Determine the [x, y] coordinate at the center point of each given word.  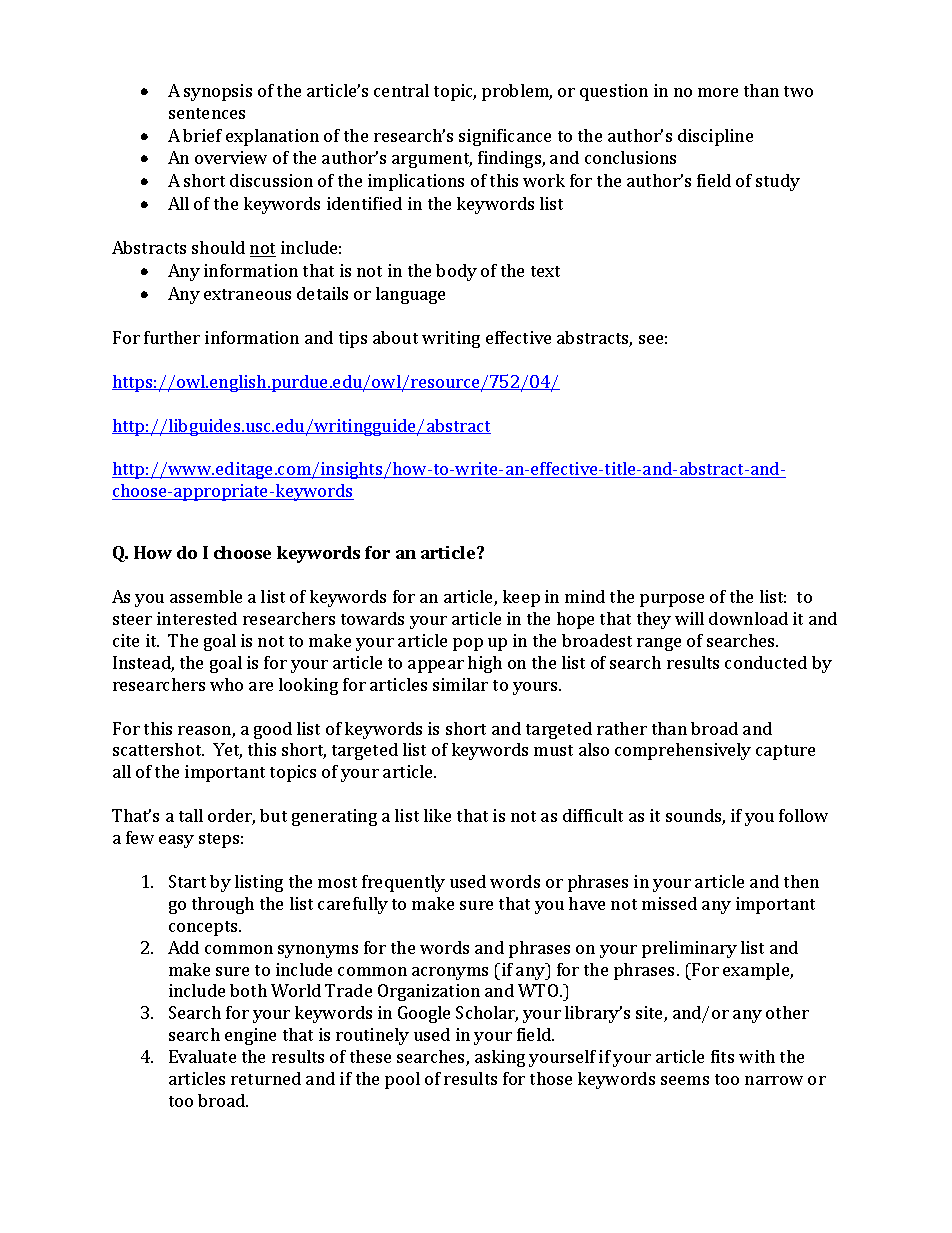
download [748, 618]
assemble [206, 596]
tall [191, 815]
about [395, 337]
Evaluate [202, 1056]
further [172, 337]
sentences [207, 113]
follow [803, 815]
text [545, 271]
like [437, 815]
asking [500, 1058]
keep [521, 598]
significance [505, 137]
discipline [715, 137]
